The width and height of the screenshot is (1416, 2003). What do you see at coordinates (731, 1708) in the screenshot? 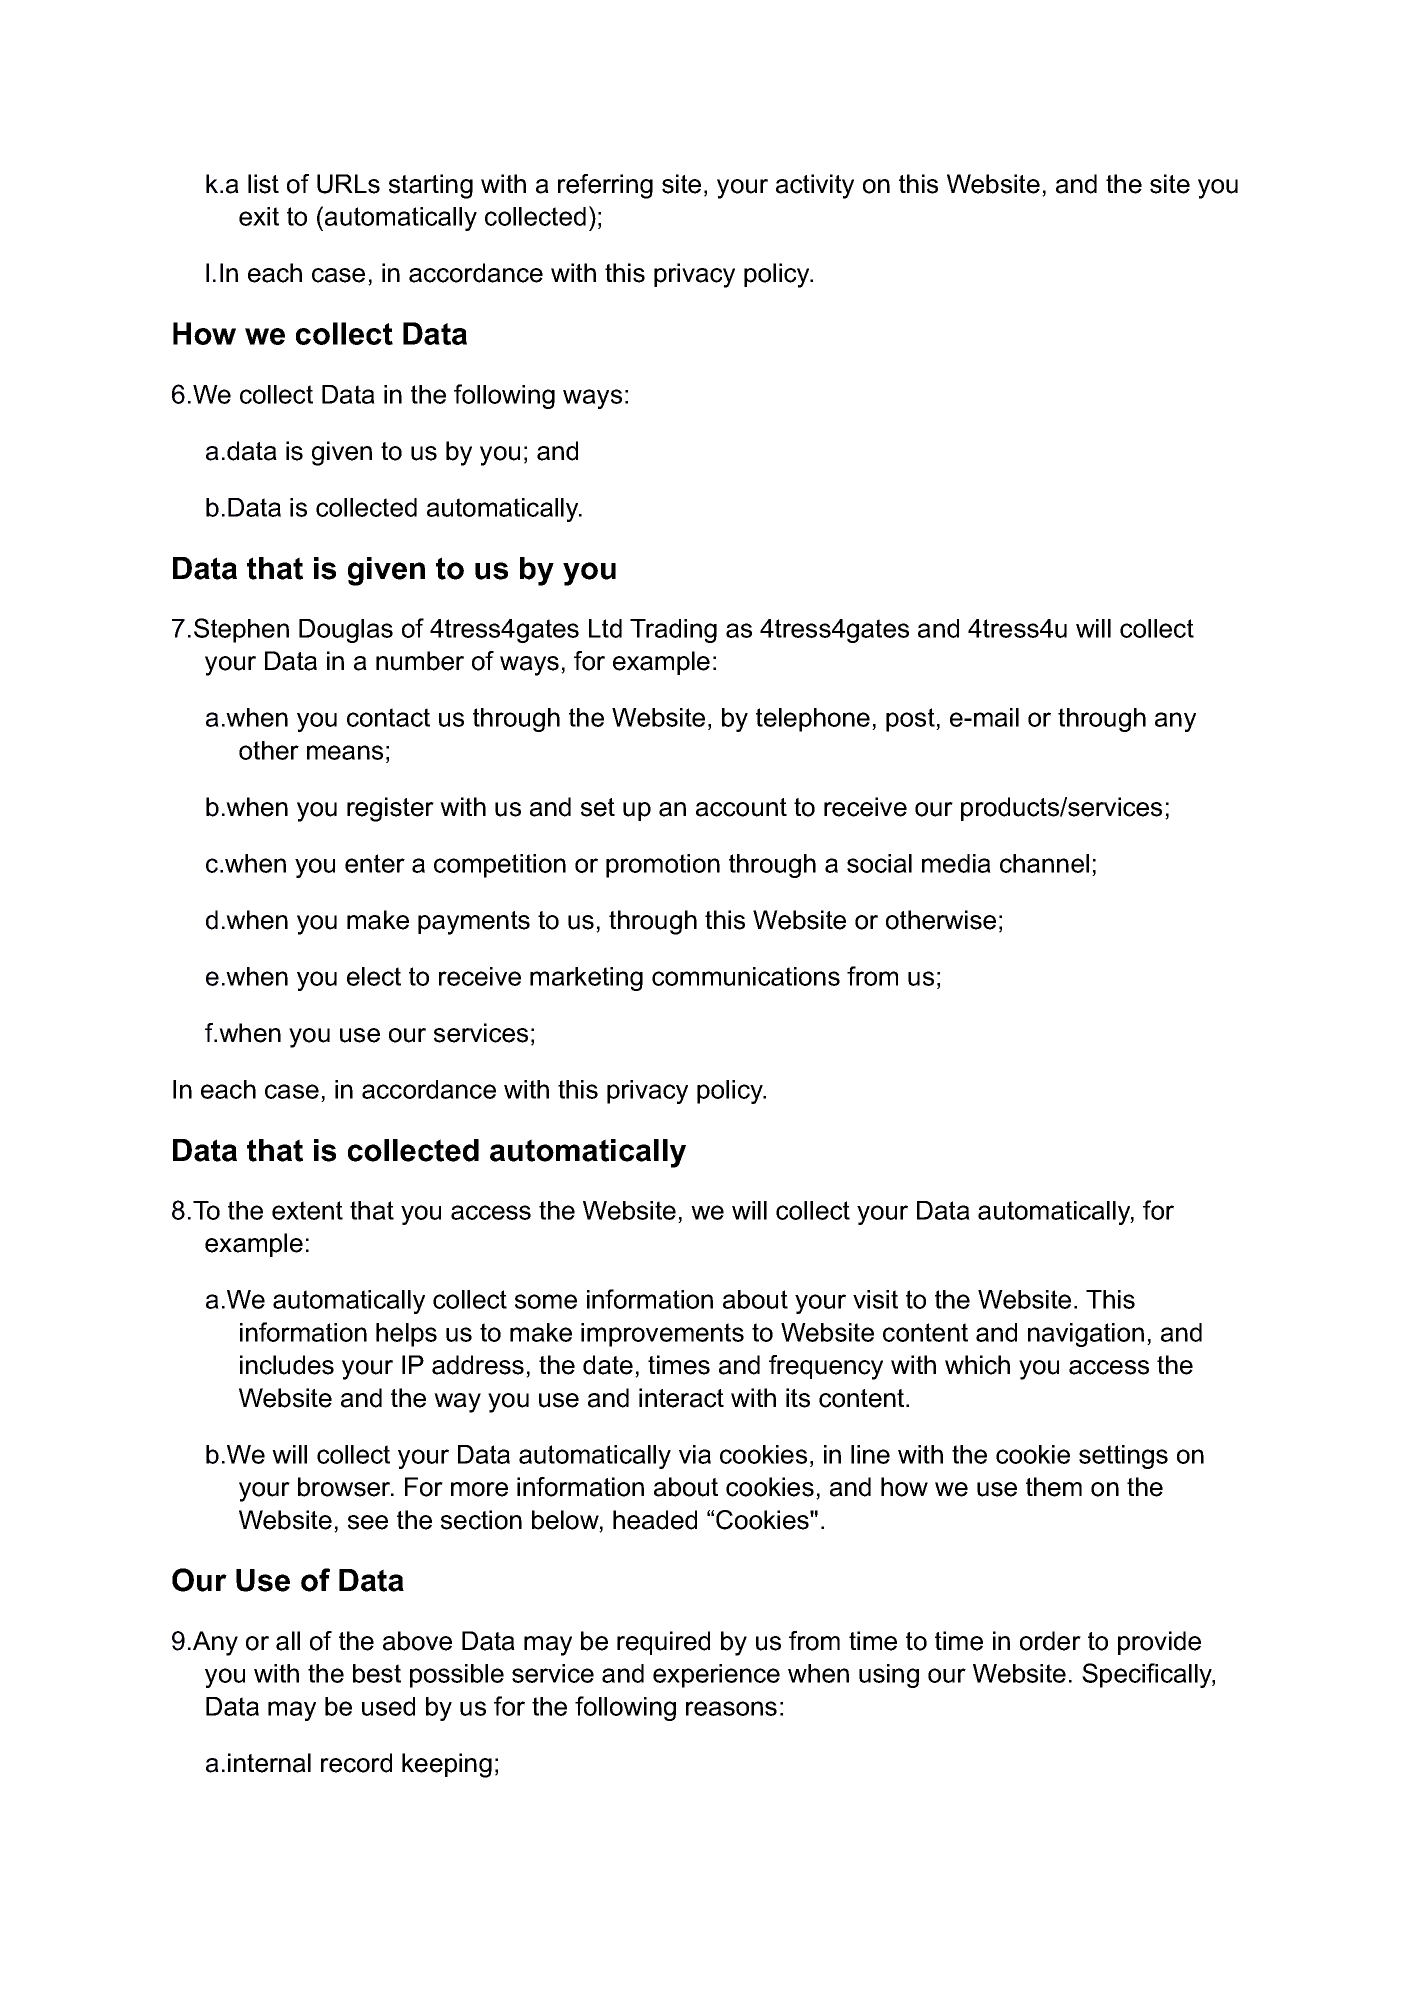
I see `reasons` at bounding box center [731, 1708].
